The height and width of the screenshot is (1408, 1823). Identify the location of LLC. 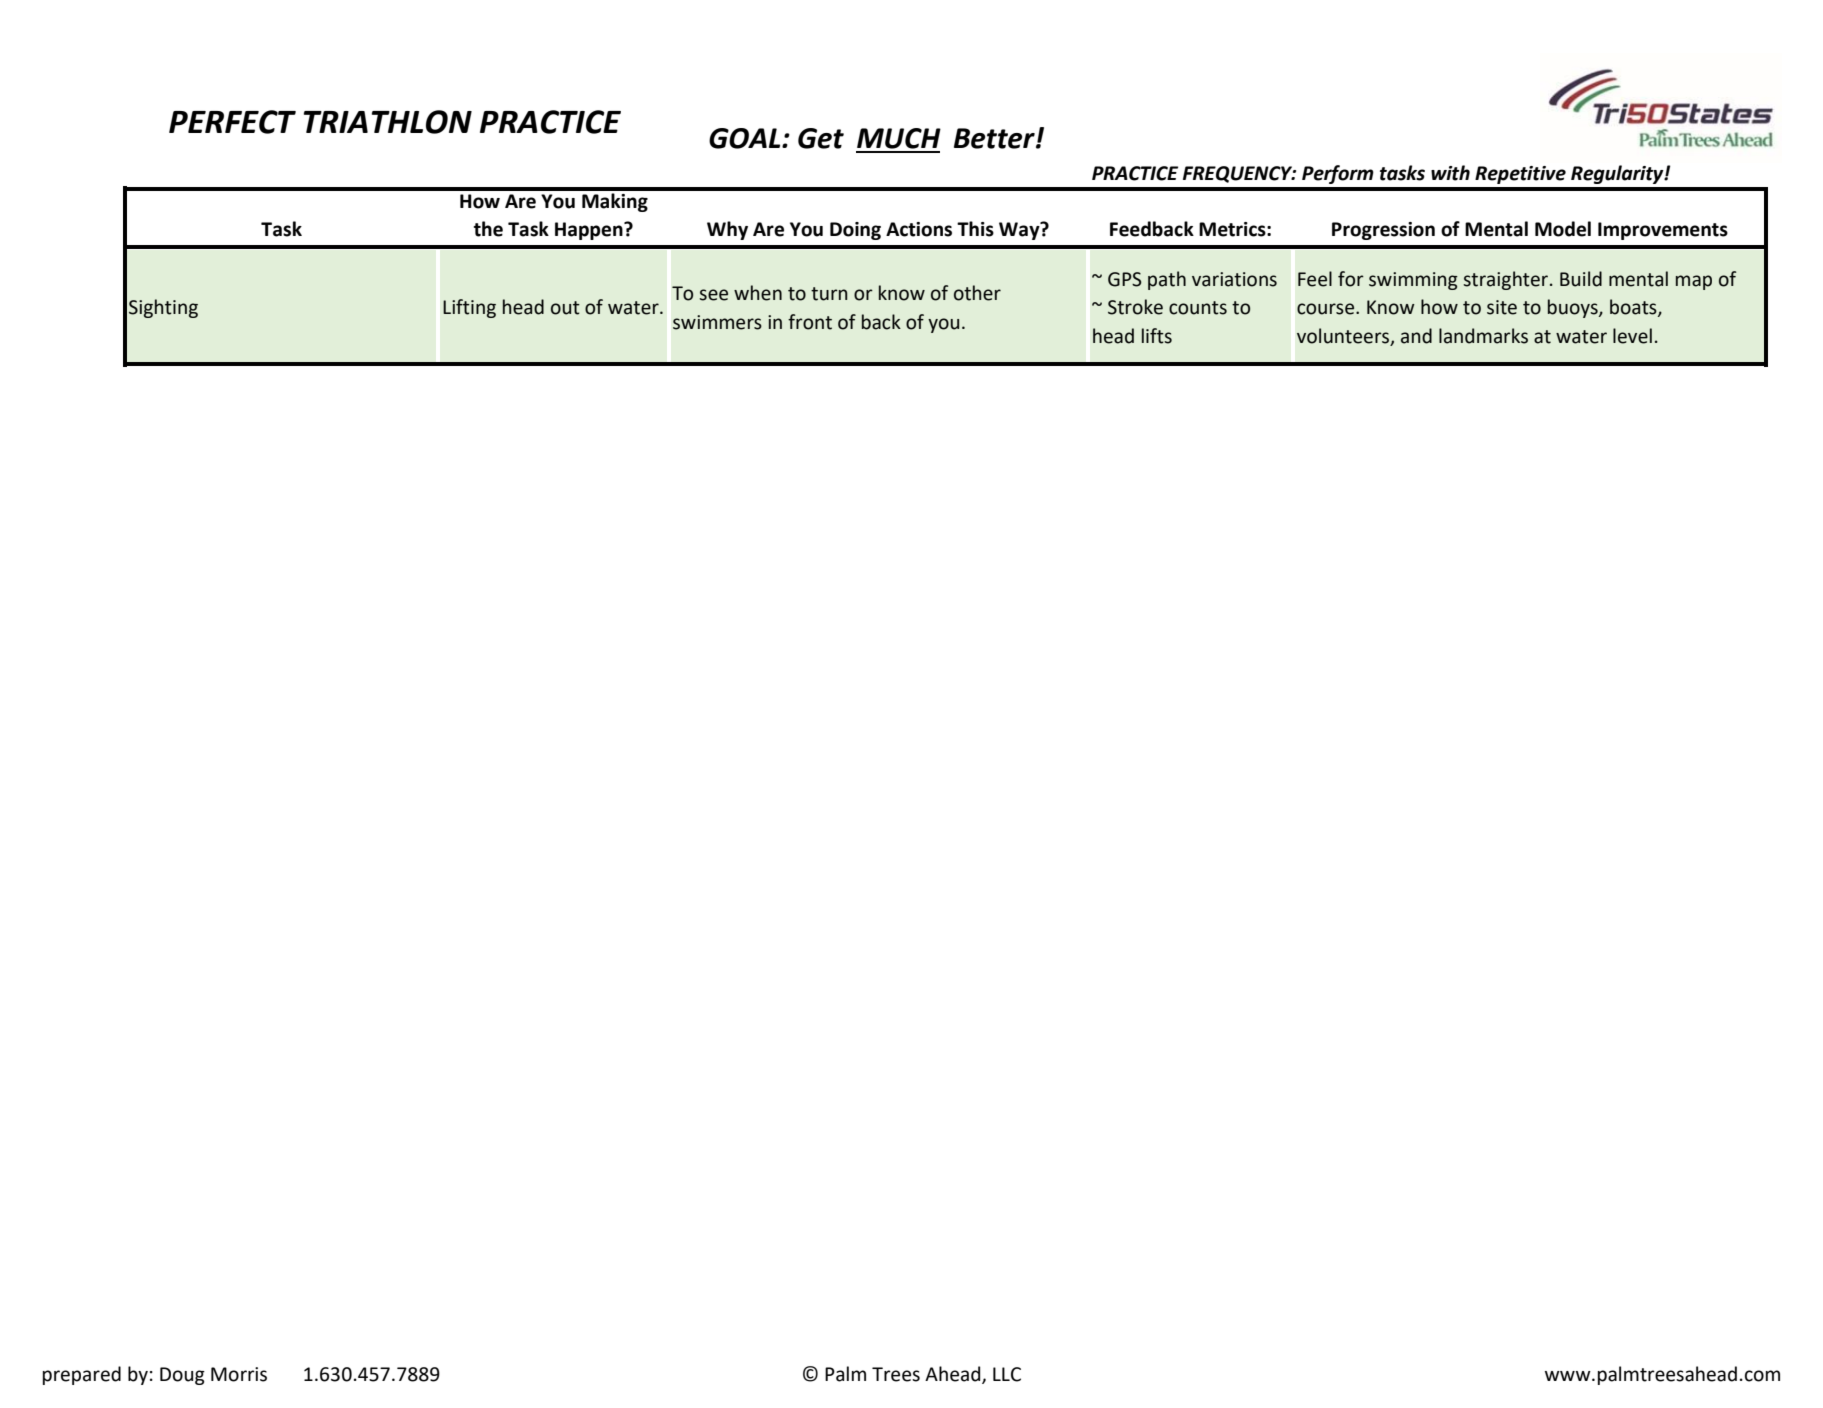
(1007, 1374).
